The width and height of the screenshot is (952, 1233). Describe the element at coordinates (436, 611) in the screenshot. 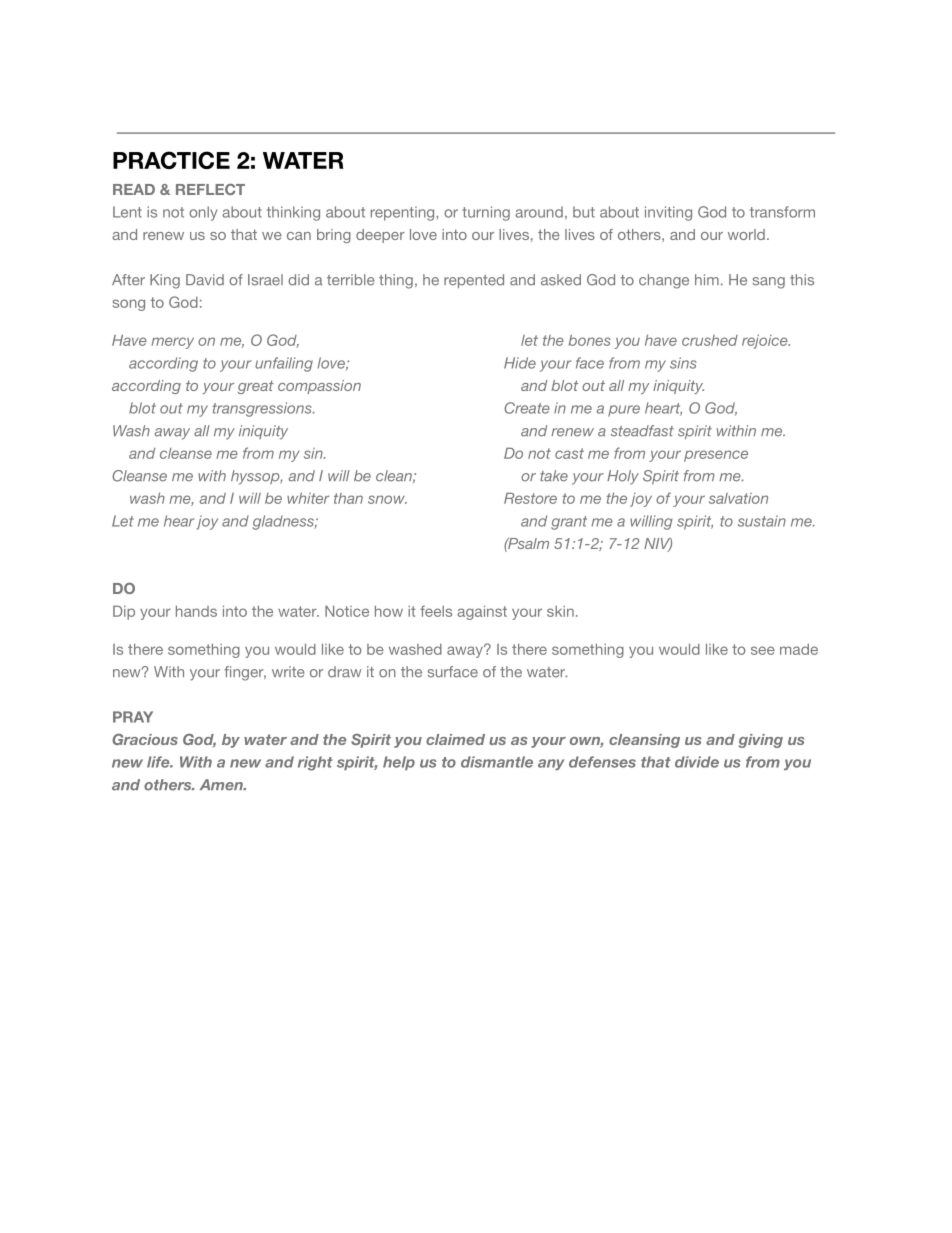

I see `feels` at that location.
